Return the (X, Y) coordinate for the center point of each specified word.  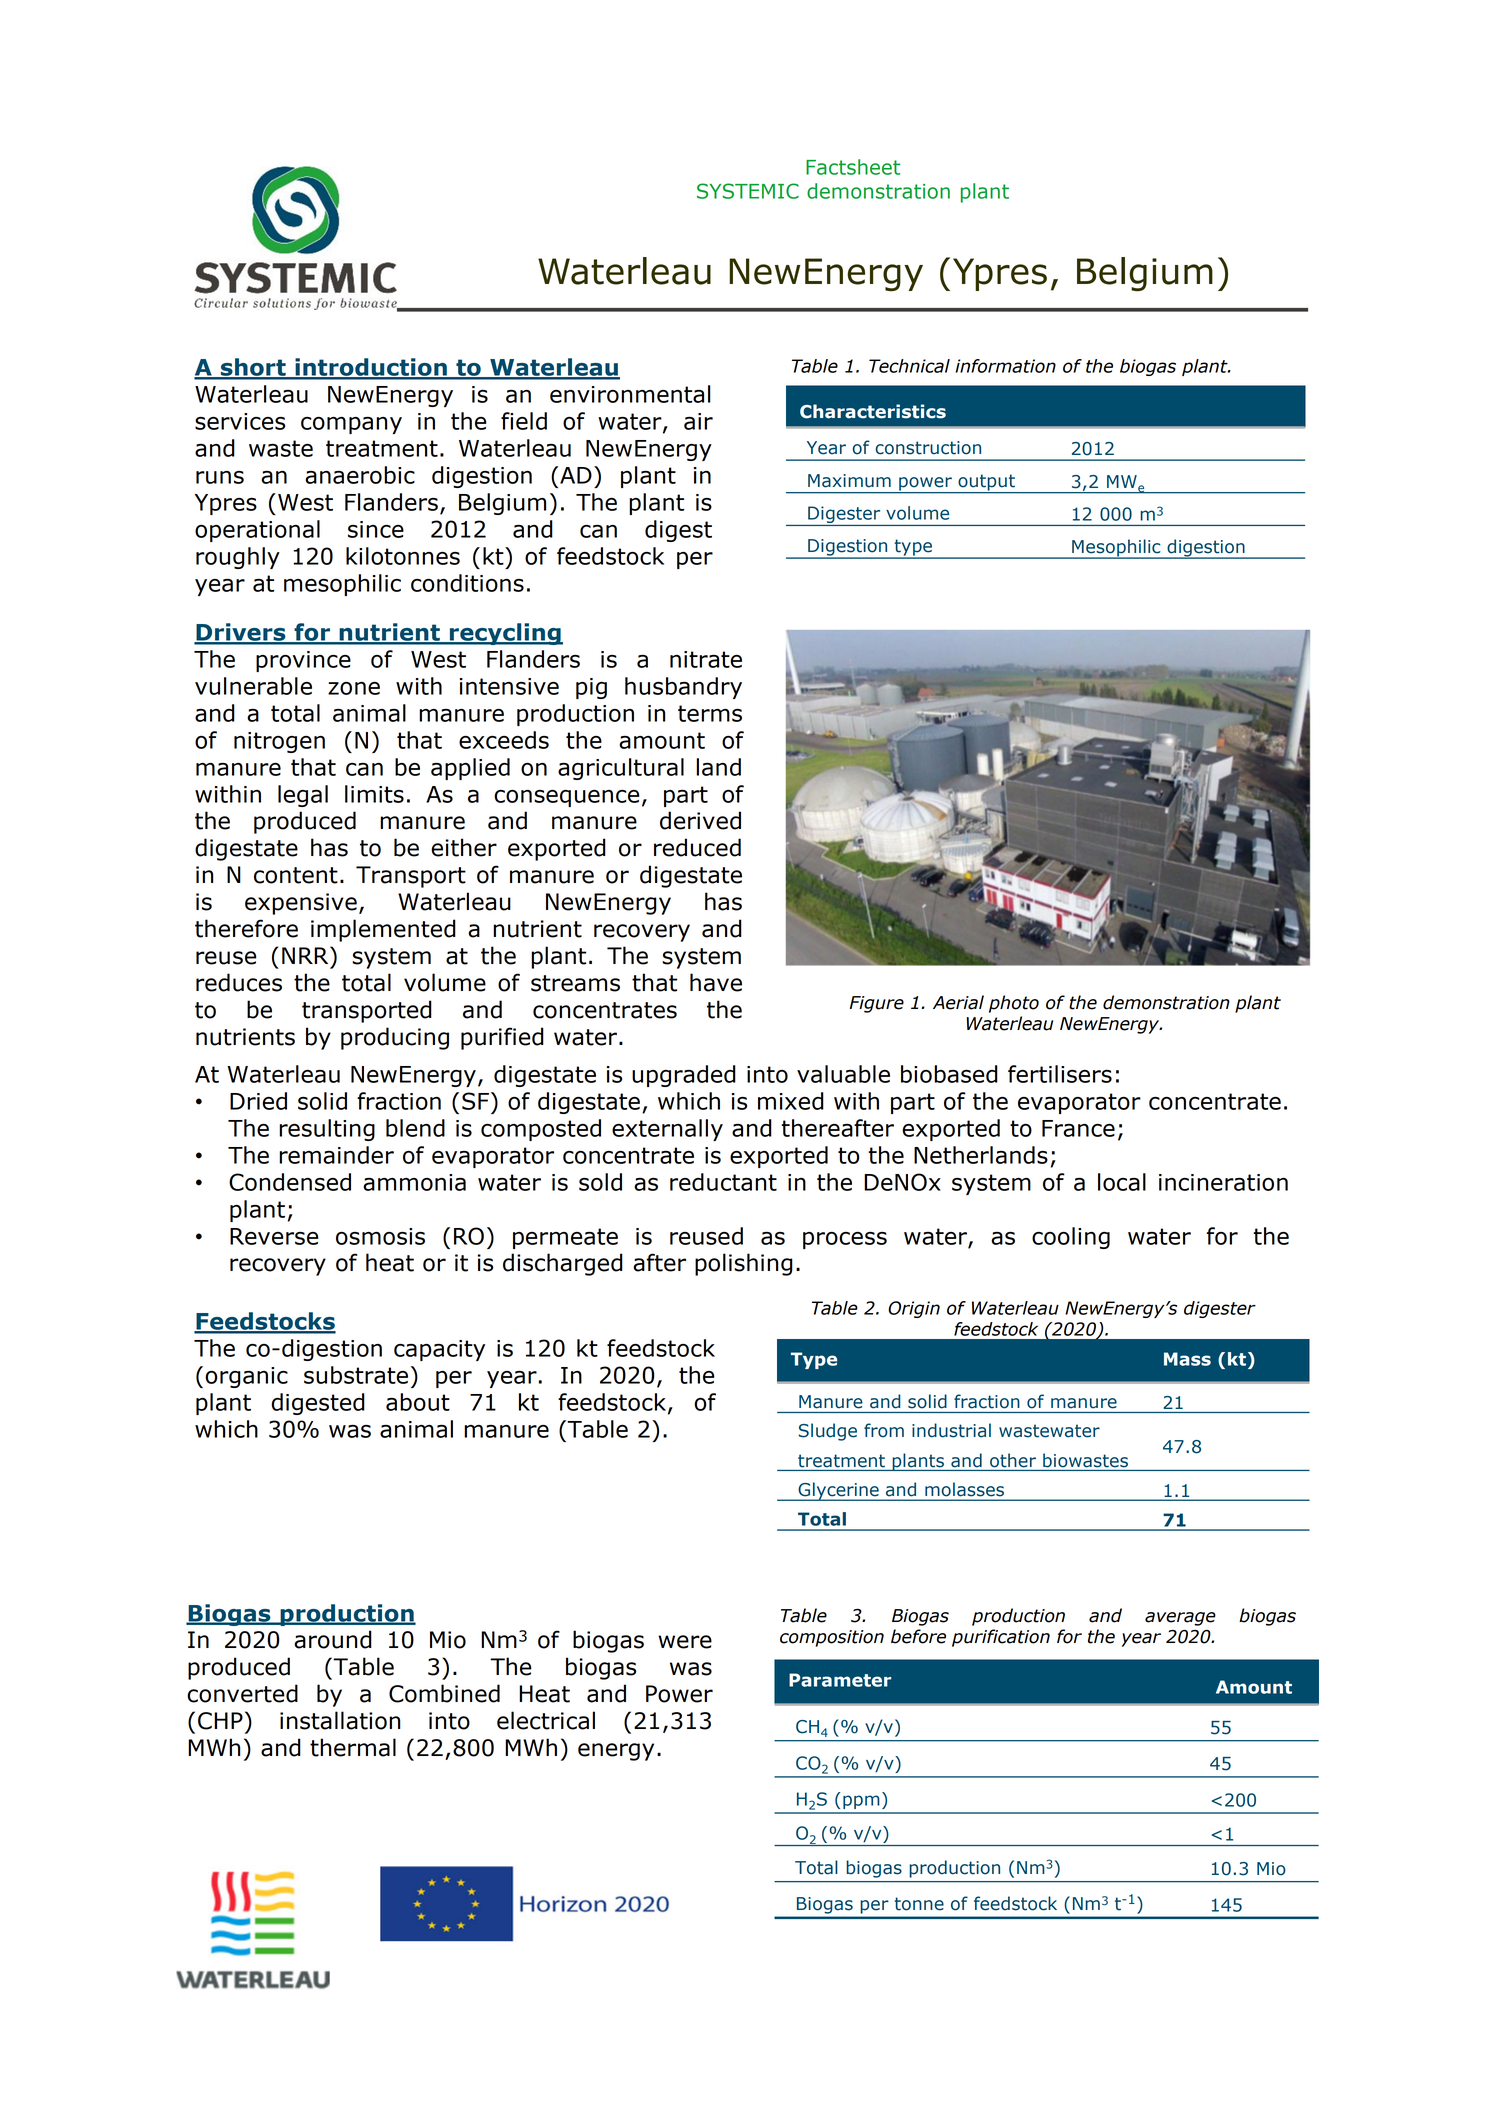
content (296, 875)
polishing (744, 1264)
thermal (353, 1747)
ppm (861, 1802)
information (1005, 366)
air (698, 421)
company (351, 425)
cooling (1071, 1238)
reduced (697, 847)
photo (1014, 1004)
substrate (356, 1375)
